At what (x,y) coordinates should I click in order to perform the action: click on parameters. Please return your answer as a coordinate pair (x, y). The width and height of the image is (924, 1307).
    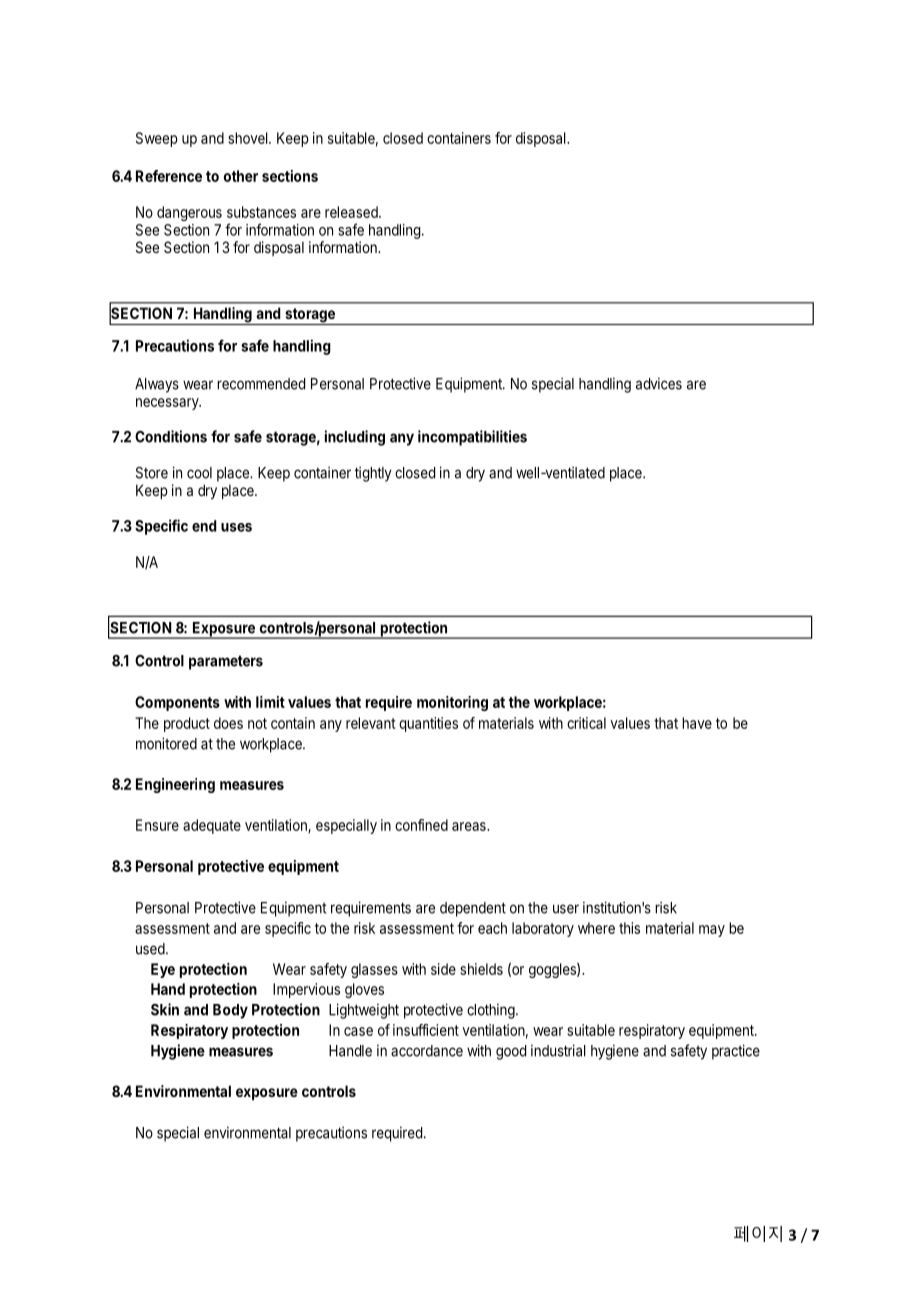
    Looking at the image, I should click on (226, 662).
